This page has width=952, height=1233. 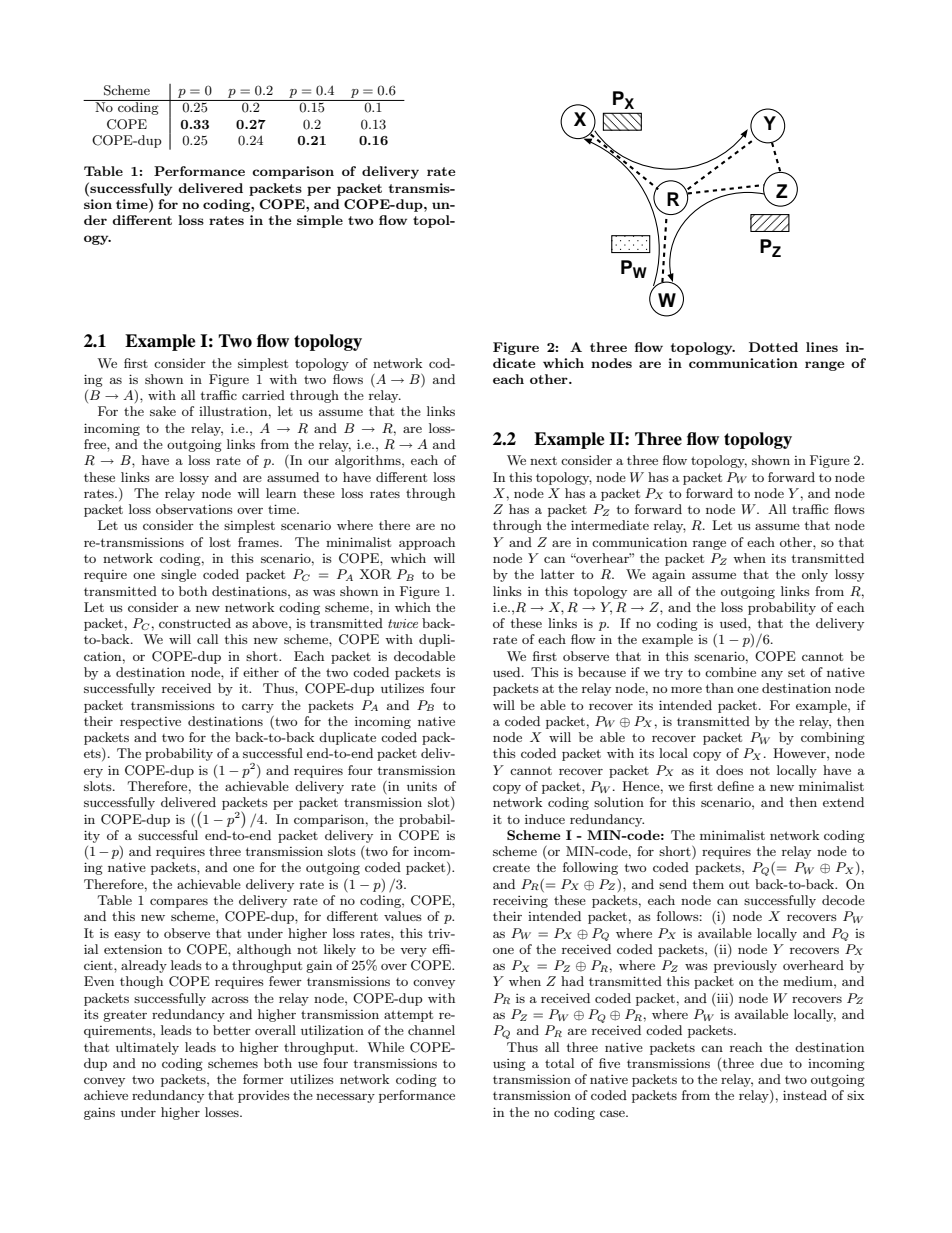 What do you see at coordinates (220, 542) in the page?
I see `lost` at bounding box center [220, 542].
